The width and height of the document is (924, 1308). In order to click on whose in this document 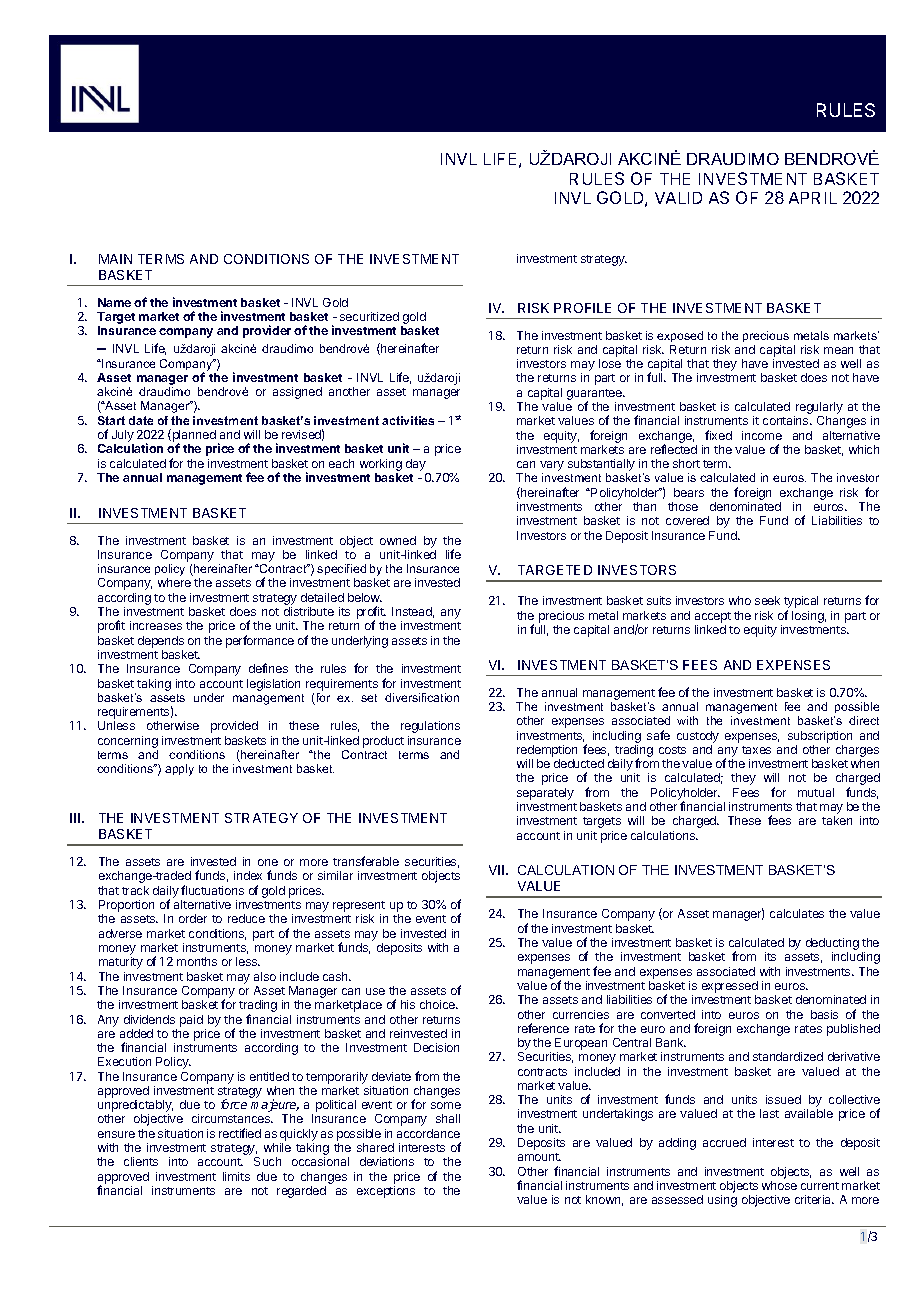, I will do `click(779, 1185)`.
